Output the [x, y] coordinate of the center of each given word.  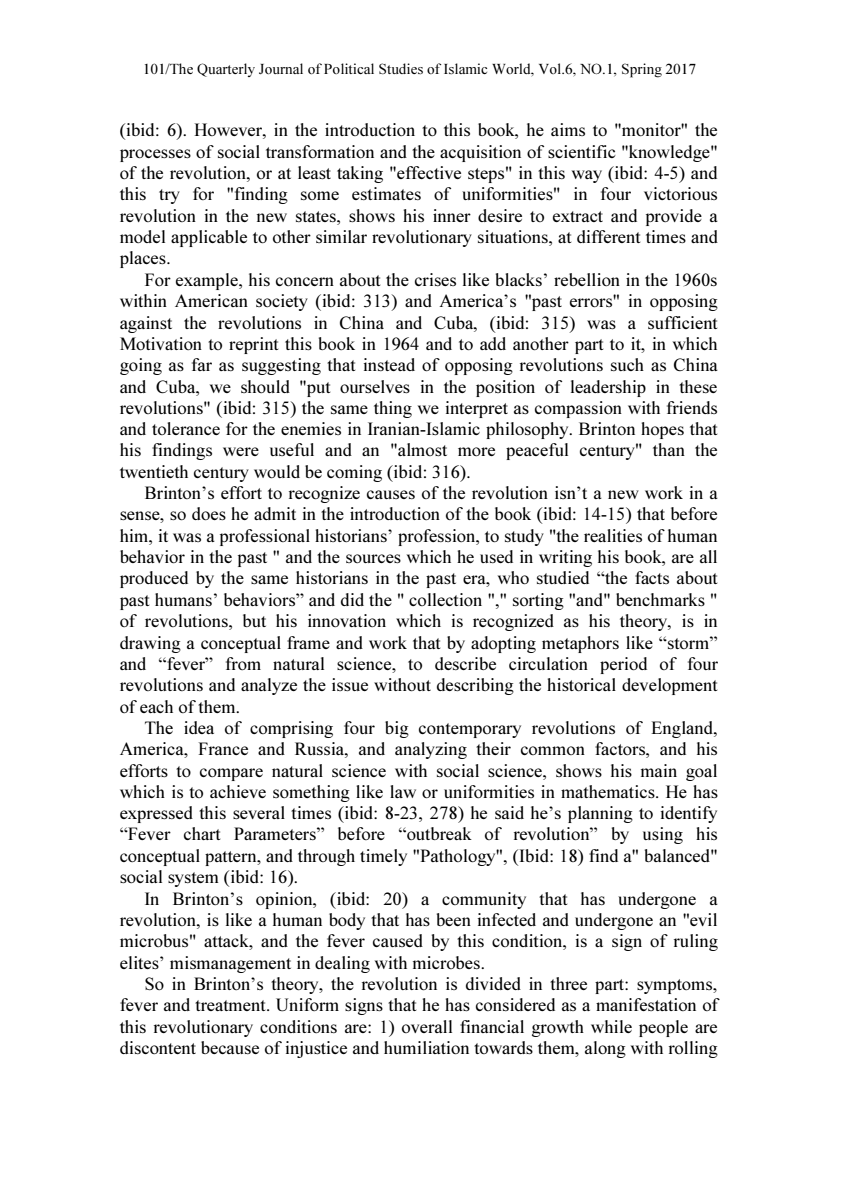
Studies [401, 68]
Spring [642, 70]
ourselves [375, 386]
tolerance [186, 428]
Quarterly [226, 70]
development [669, 686]
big [397, 729]
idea [199, 727]
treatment [231, 1005]
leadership [608, 388]
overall [427, 1026]
